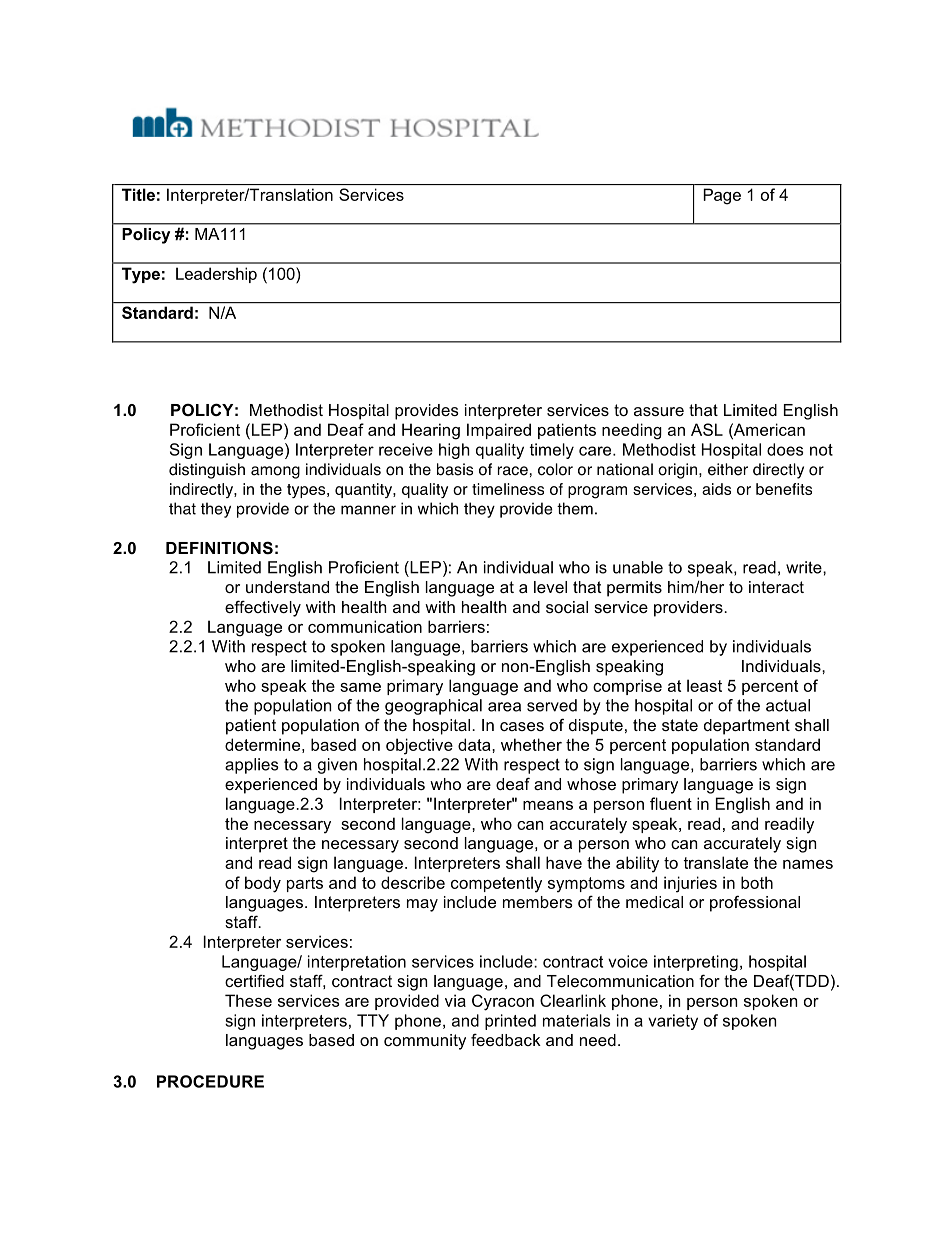 This screenshot has width=952, height=1233. Describe the element at coordinates (722, 196) in the screenshot. I see `Page` at that location.
